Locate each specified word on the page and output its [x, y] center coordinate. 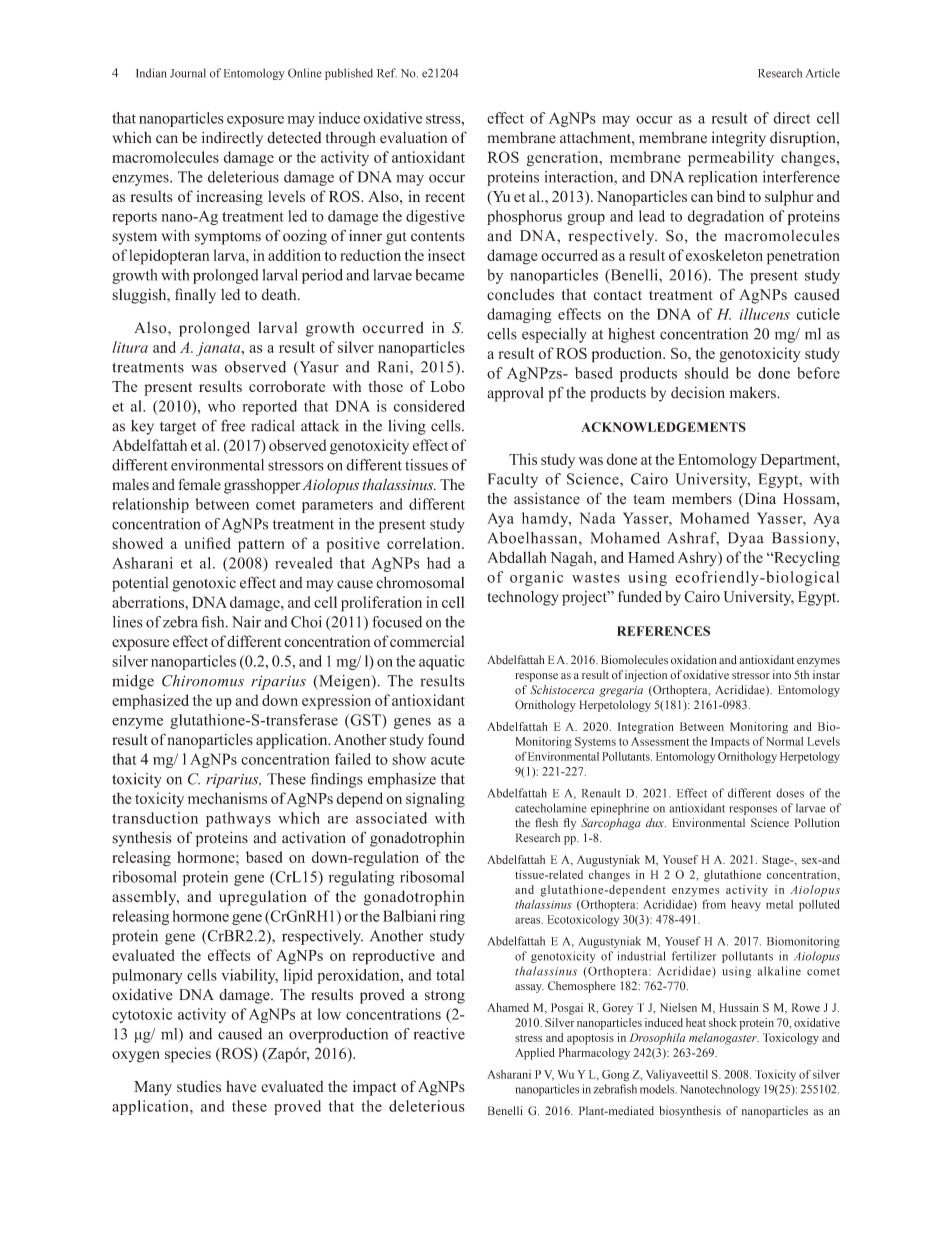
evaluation [413, 138]
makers [754, 392]
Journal [188, 73]
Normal [784, 741]
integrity [739, 139]
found [446, 739]
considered [429, 406]
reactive [439, 1034]
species [188, 1055]
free [233, 425]
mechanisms [227, 798]
